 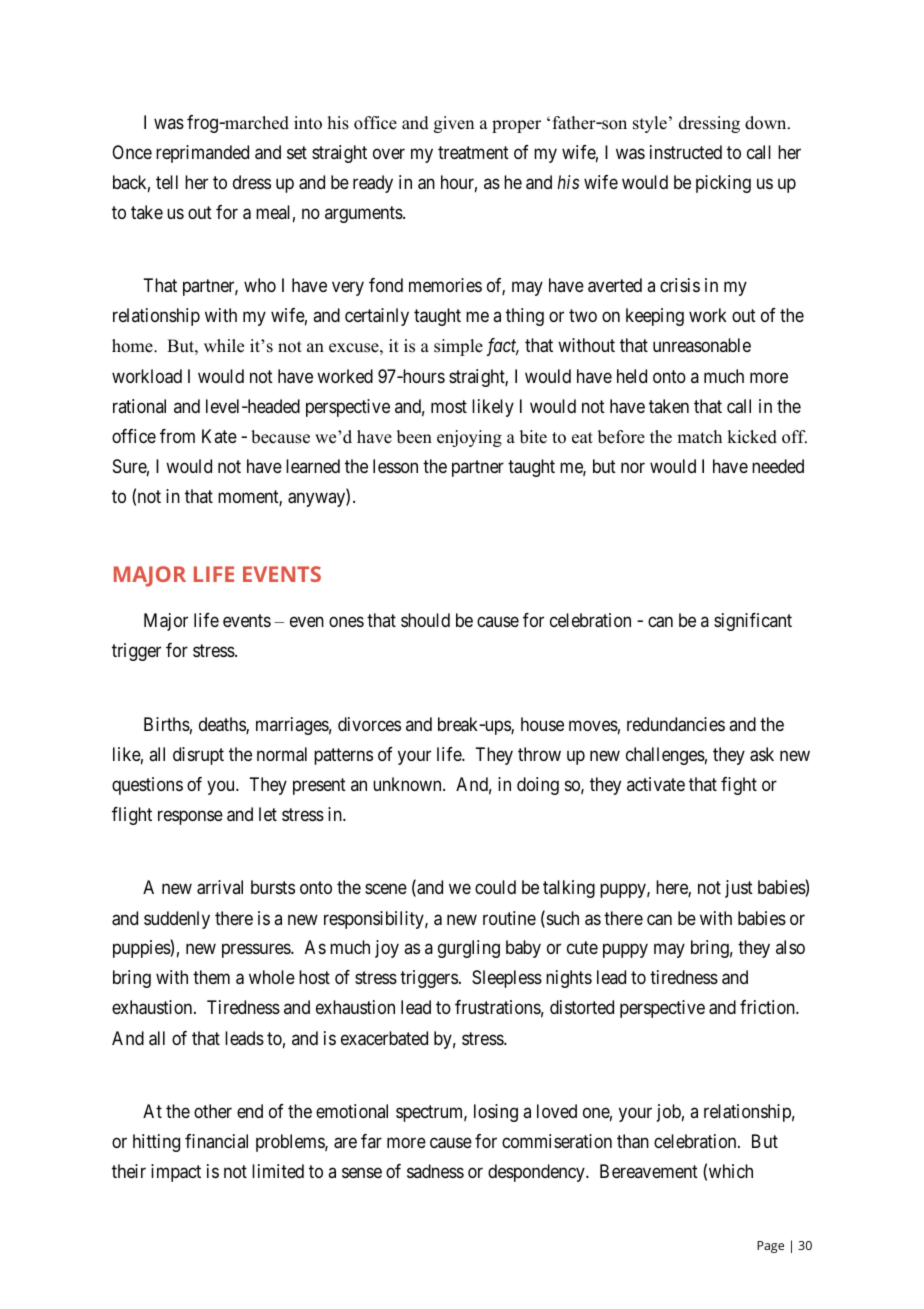 What do you see at coordinates (223, 725) in the page?
I see `deaths` at bounding box center [223, 725].
